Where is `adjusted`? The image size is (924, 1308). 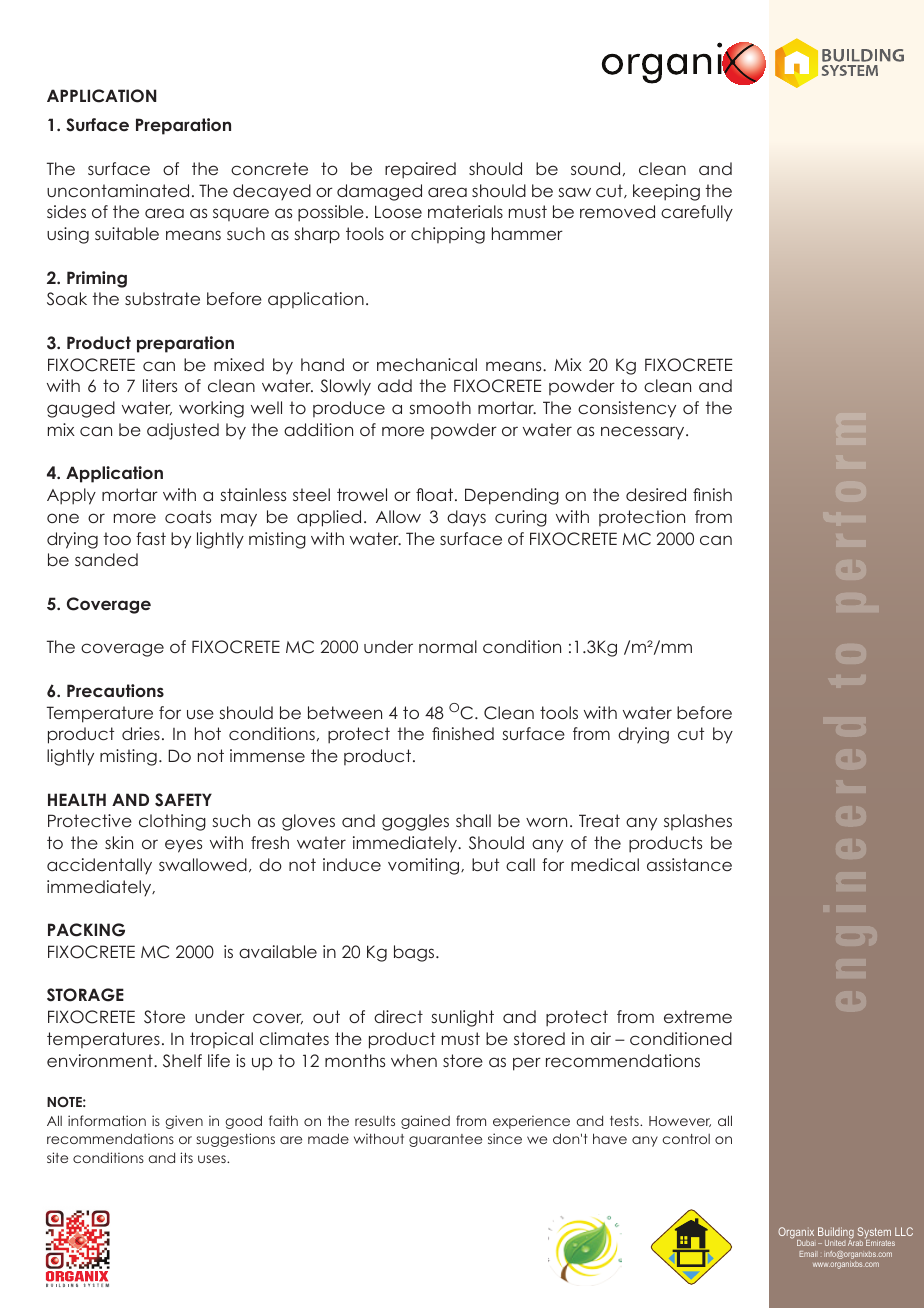
adjusted is located at coordinates (183, 431).
